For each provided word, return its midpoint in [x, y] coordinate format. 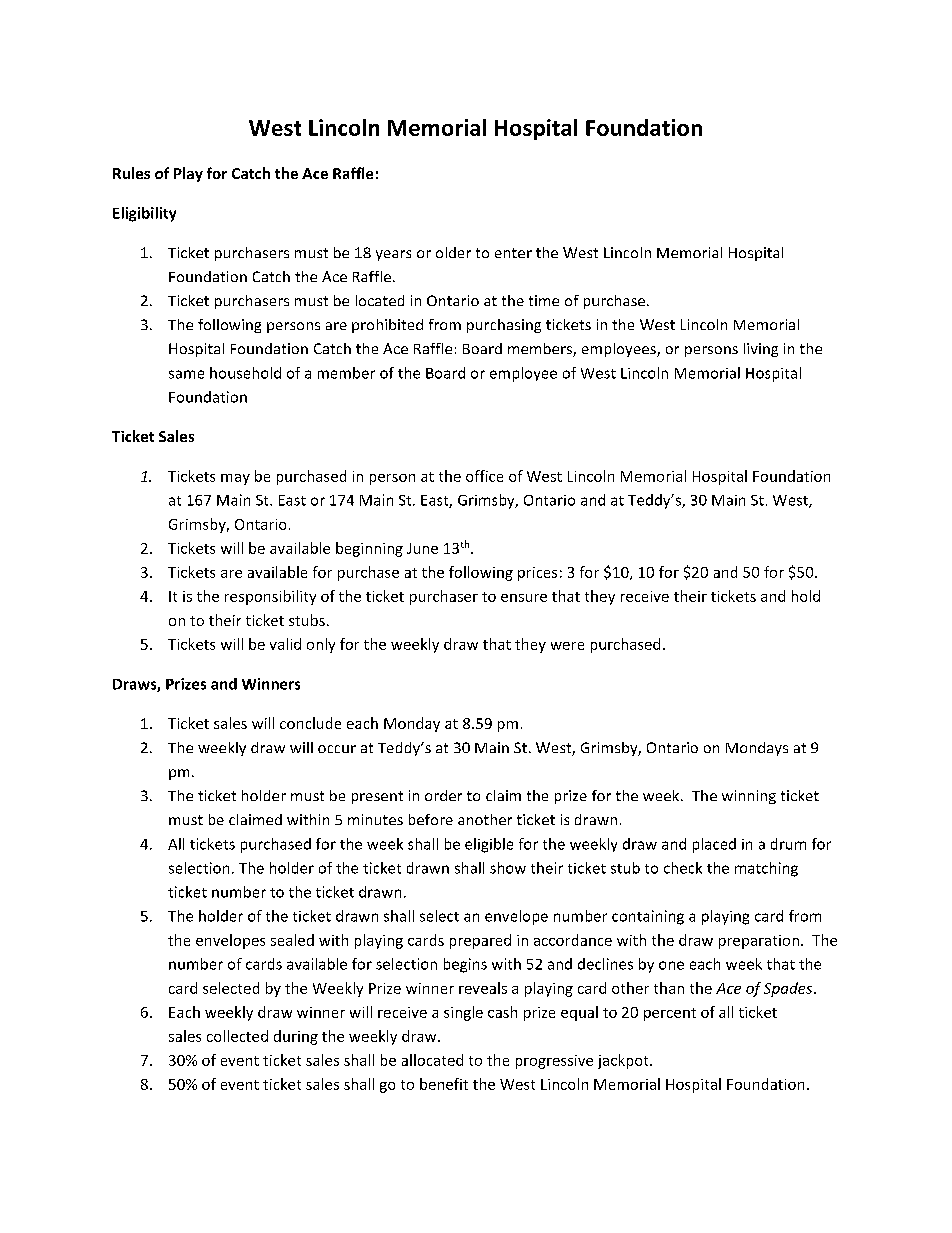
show [508, 868]
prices [537, 574]
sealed [292, 940]
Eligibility [144, 214]
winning [749, 797]
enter [513, 253]
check [683, 868]
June [422, 548]
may [235, 479]
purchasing [504, 326]
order [443, 795]
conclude [310, 723]
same [186, 374]
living [761, 350]
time [544, 300]
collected [237, 1036]
